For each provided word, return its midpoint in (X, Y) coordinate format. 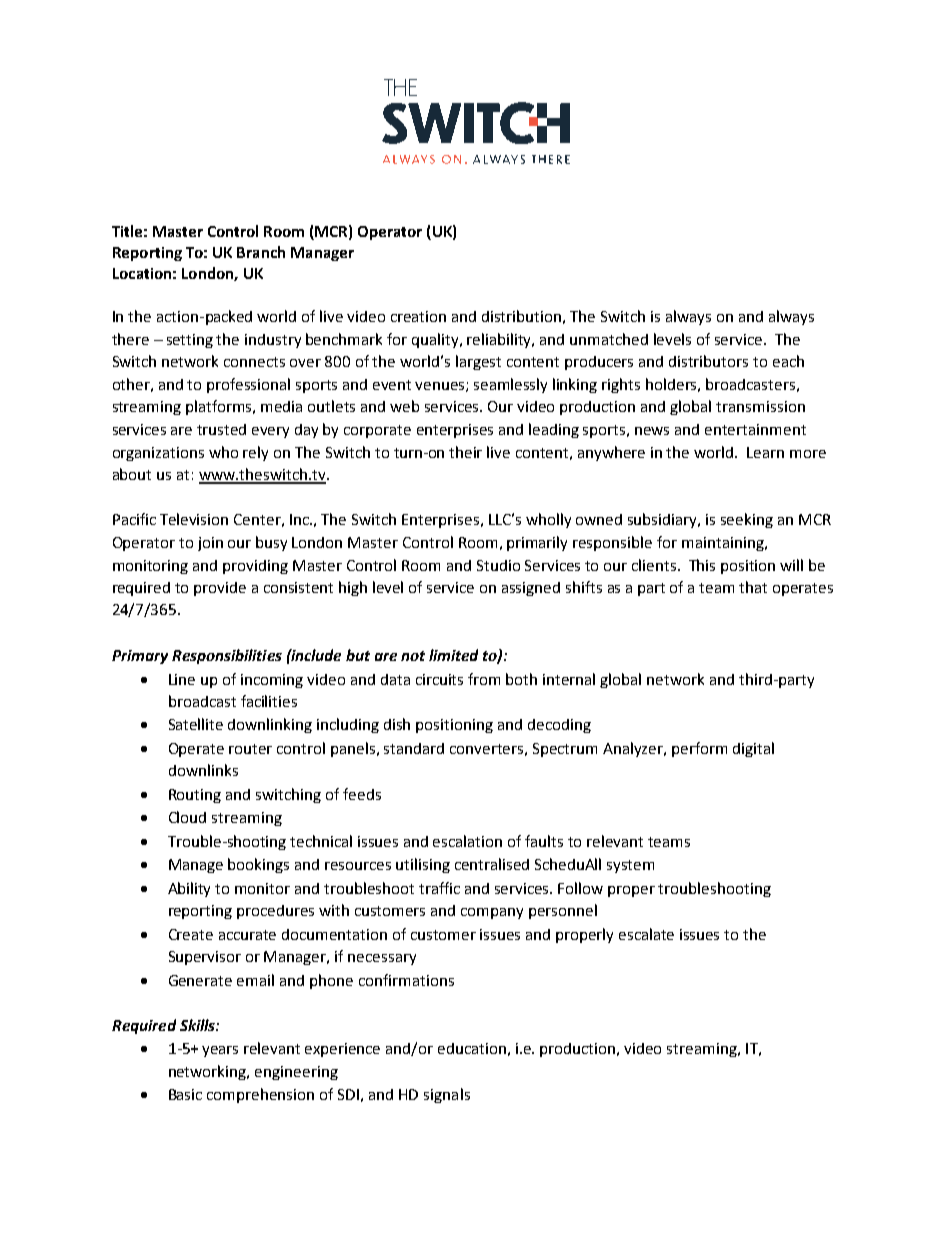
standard (414, 748)
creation (418, 316)
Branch (261, 252)
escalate (646, 934)
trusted (221, 429)
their (465, 452)
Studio (498, 565)
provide (220, 589)
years (220, 1051)
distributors (708, 361)
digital (753, 749)
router (250, 749)
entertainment (755, 429)
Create (191, 934)
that (753, 587)
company (492, 913)
